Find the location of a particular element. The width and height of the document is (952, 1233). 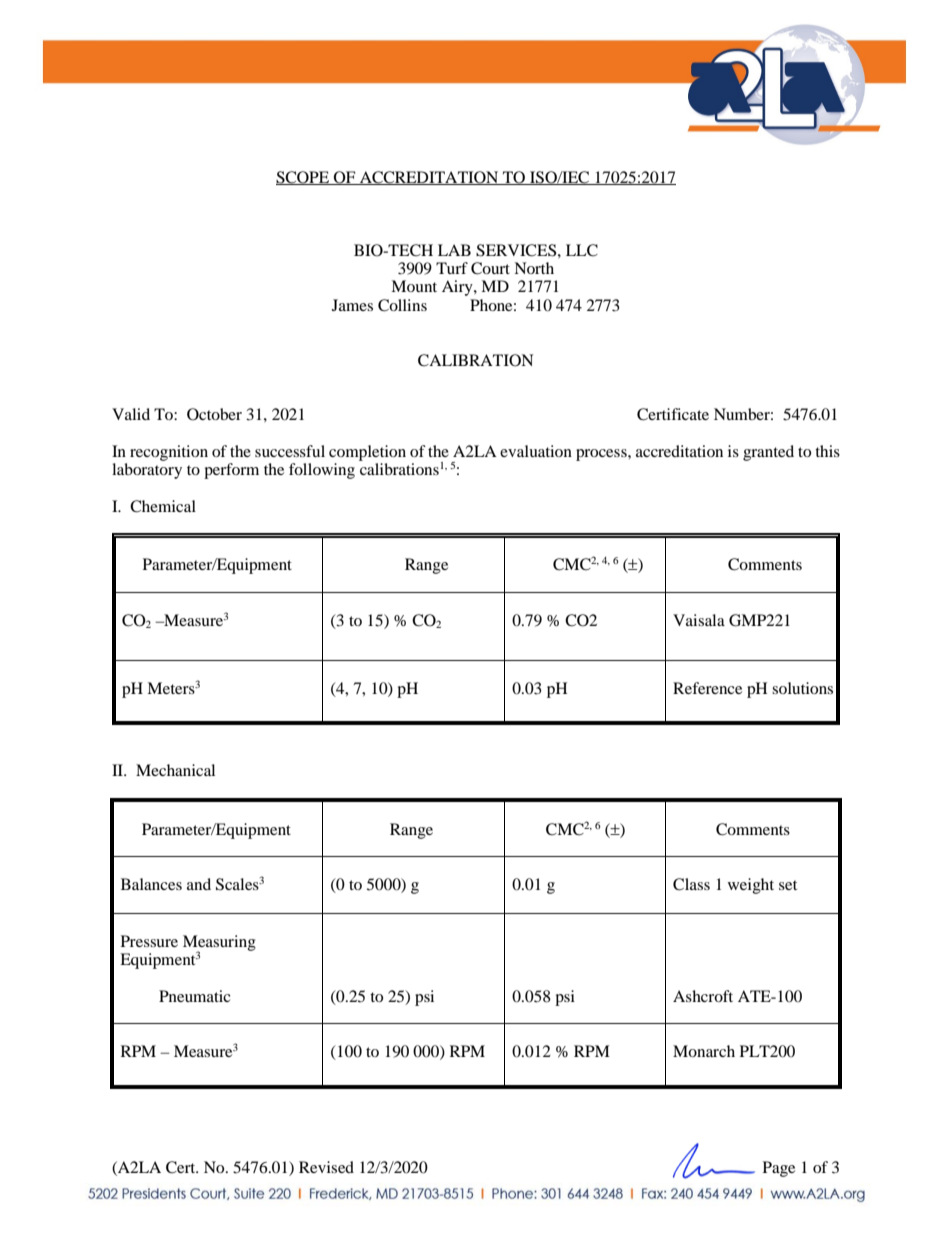

Chemical is located at coordinates (163, 506).
